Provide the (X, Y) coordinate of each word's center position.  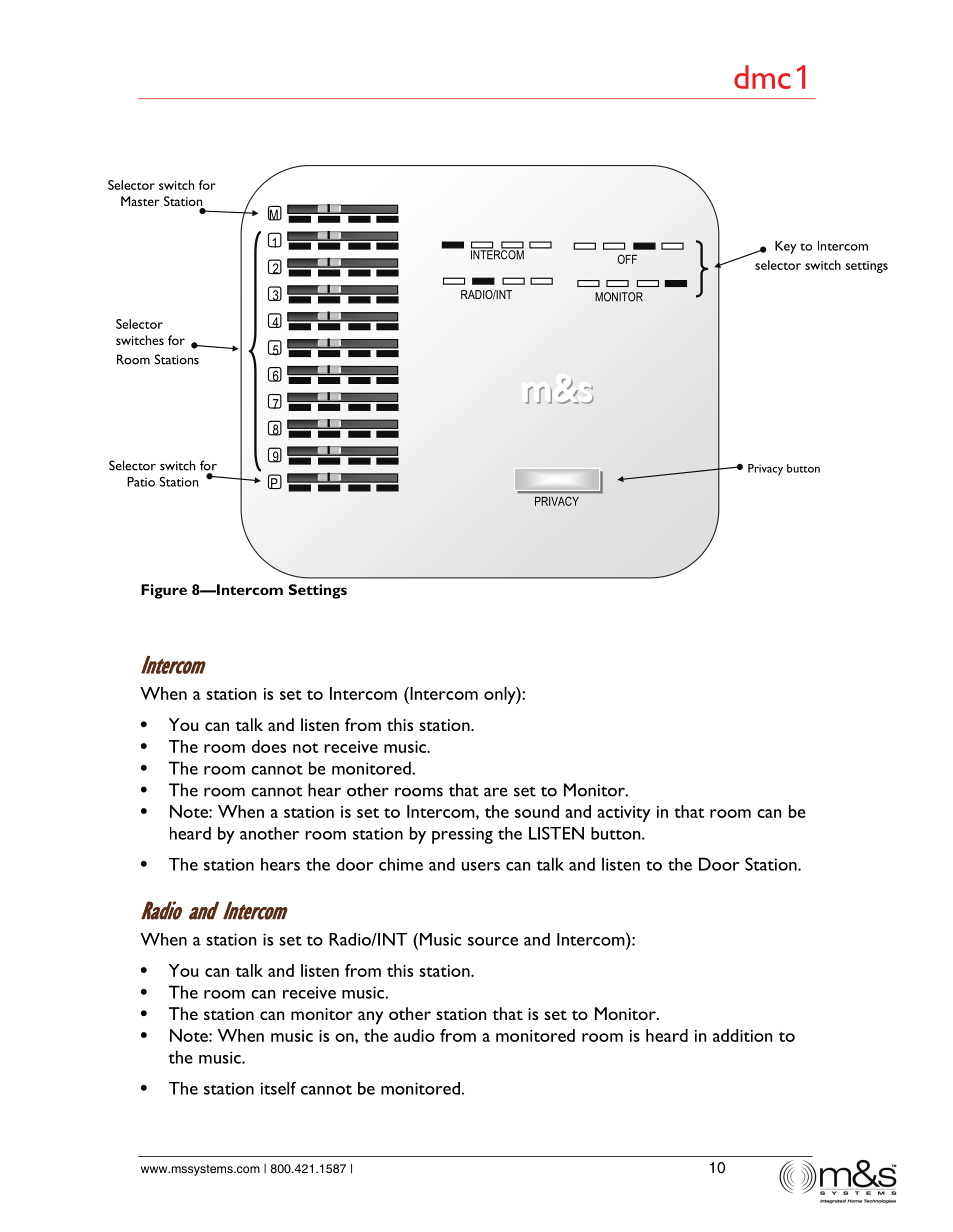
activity (624, 814)
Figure (164, 591)
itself (278, 1088)
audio (414, 1035)
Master (140, 201)
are (496, 792)
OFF (627, 259)
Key (785, 247)
